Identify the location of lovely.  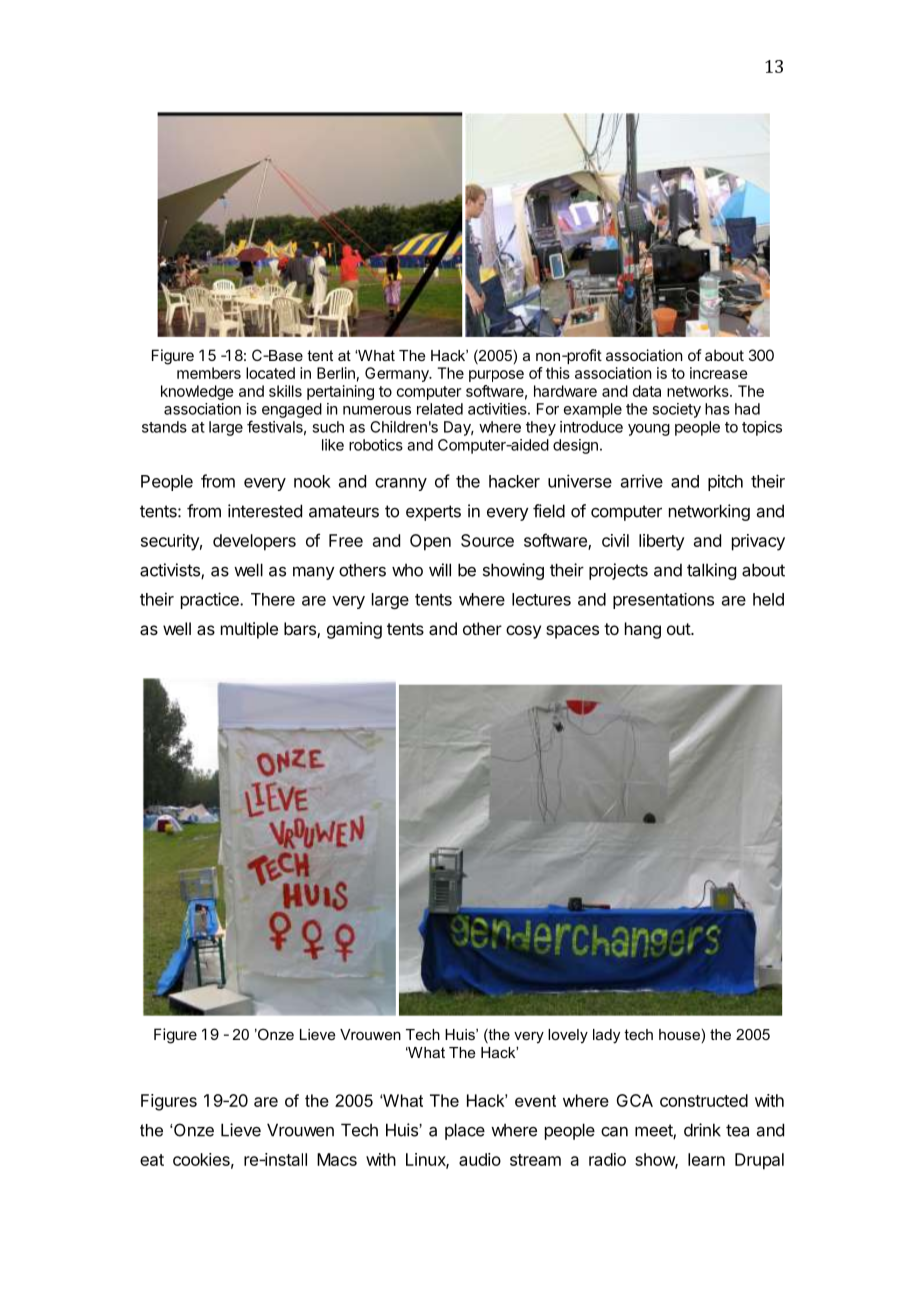
(568, 1036).
